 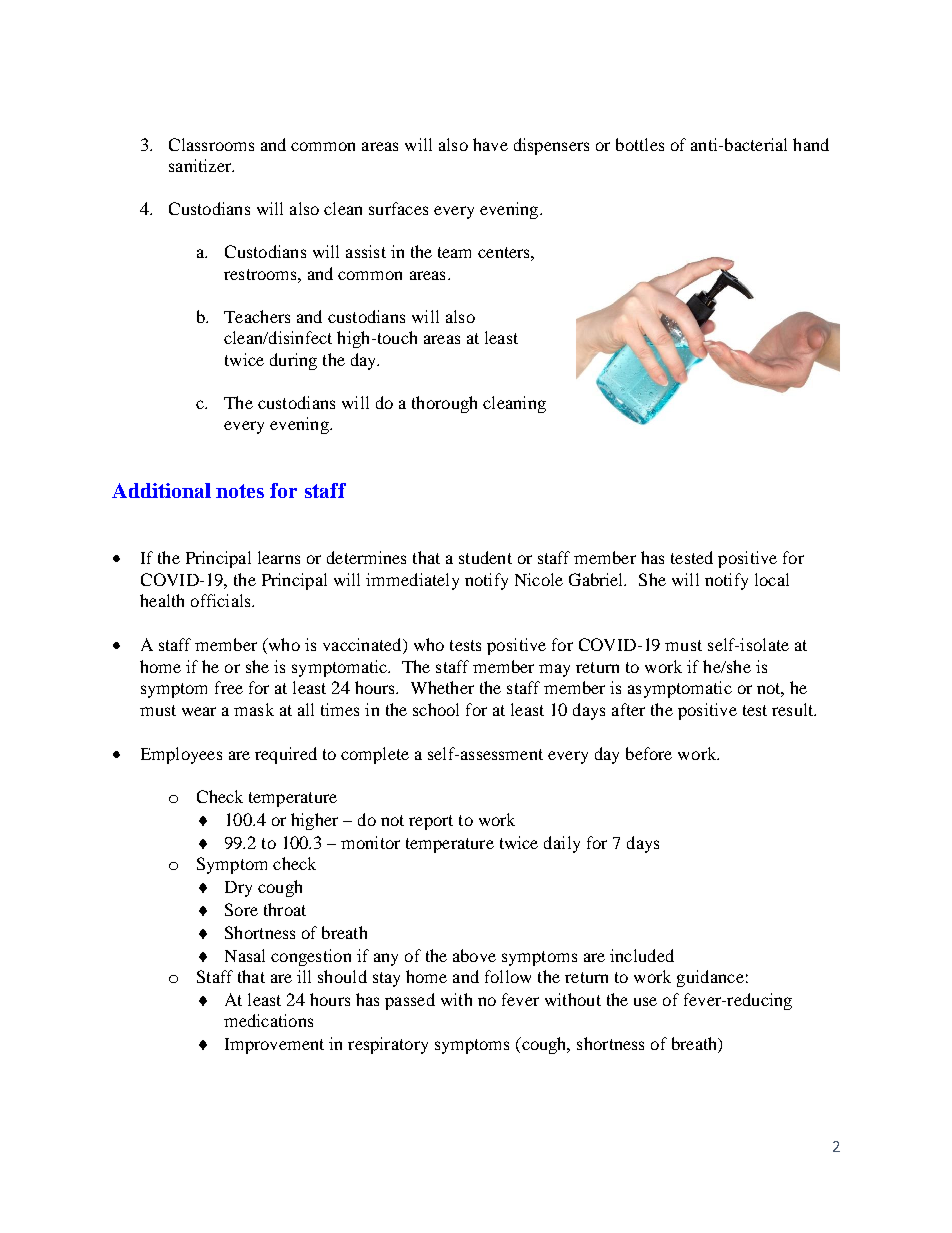 What do you see at coordinates (490, 144) in the image?
I see `have` at bounding box center [490, 144].
